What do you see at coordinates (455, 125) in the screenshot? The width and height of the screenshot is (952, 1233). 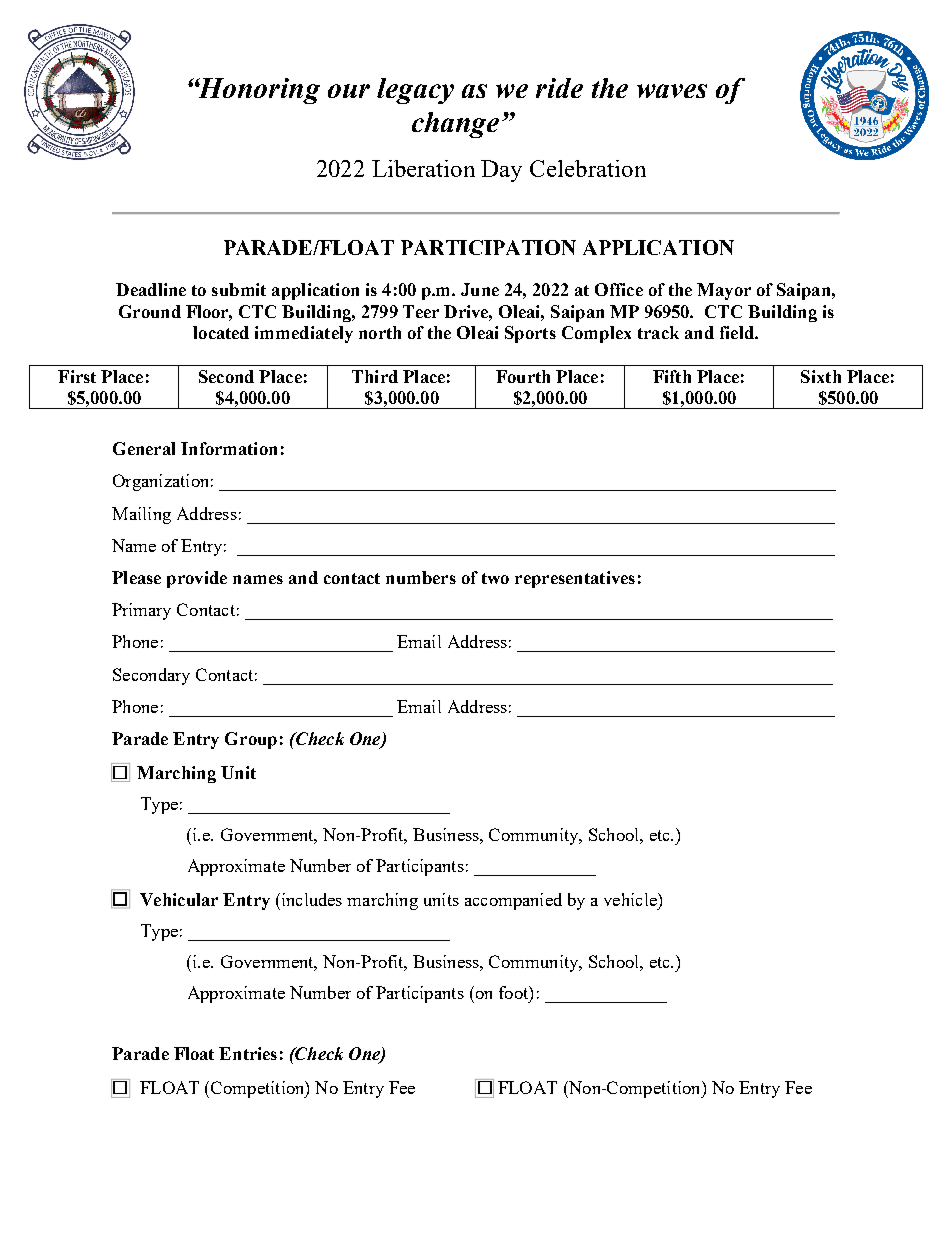 I see `change` at bounding box center [455, 125].
